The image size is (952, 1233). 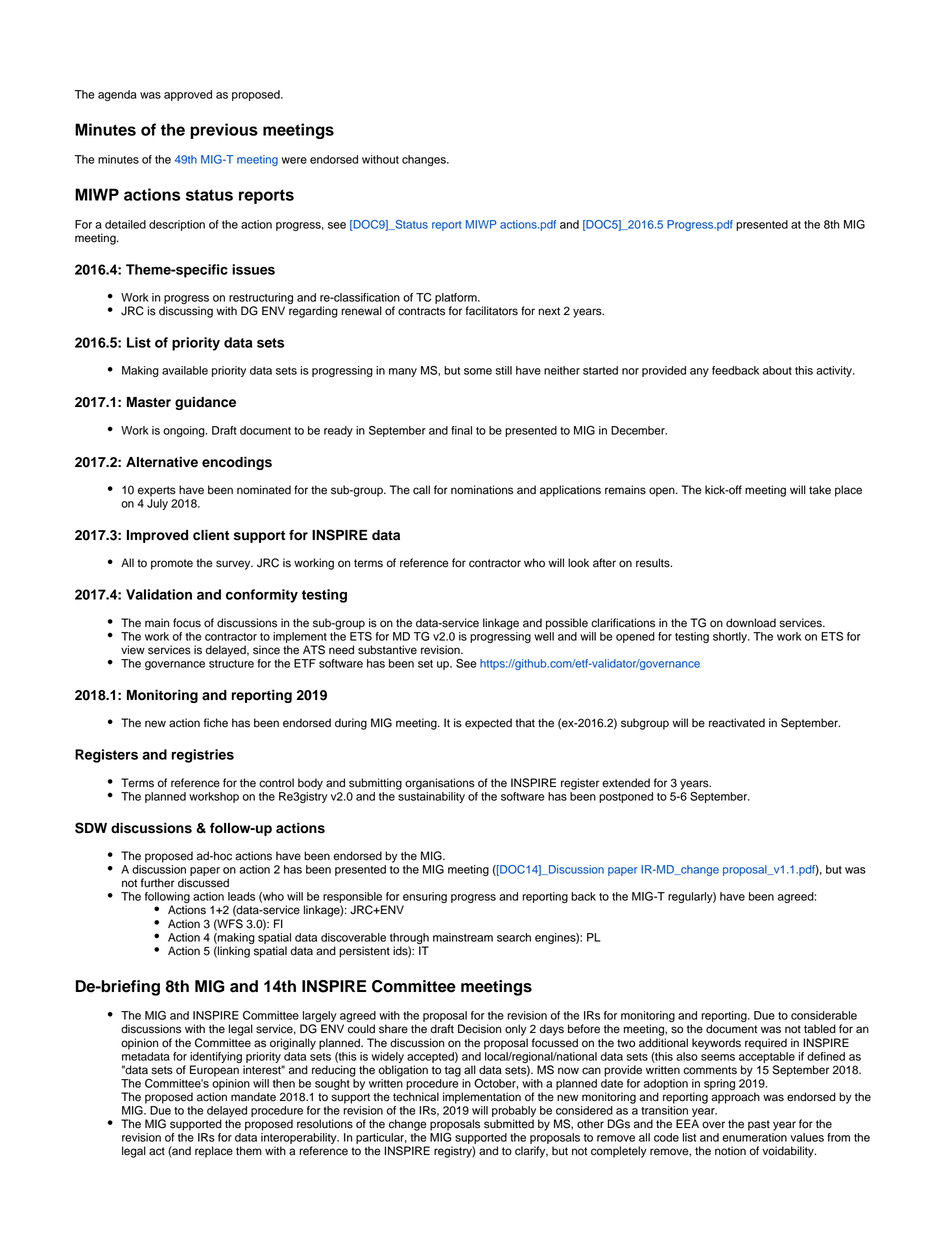 What do you see at coordinates (294, 160) in the document?
I see `were` at bounding box center [294, 160].
